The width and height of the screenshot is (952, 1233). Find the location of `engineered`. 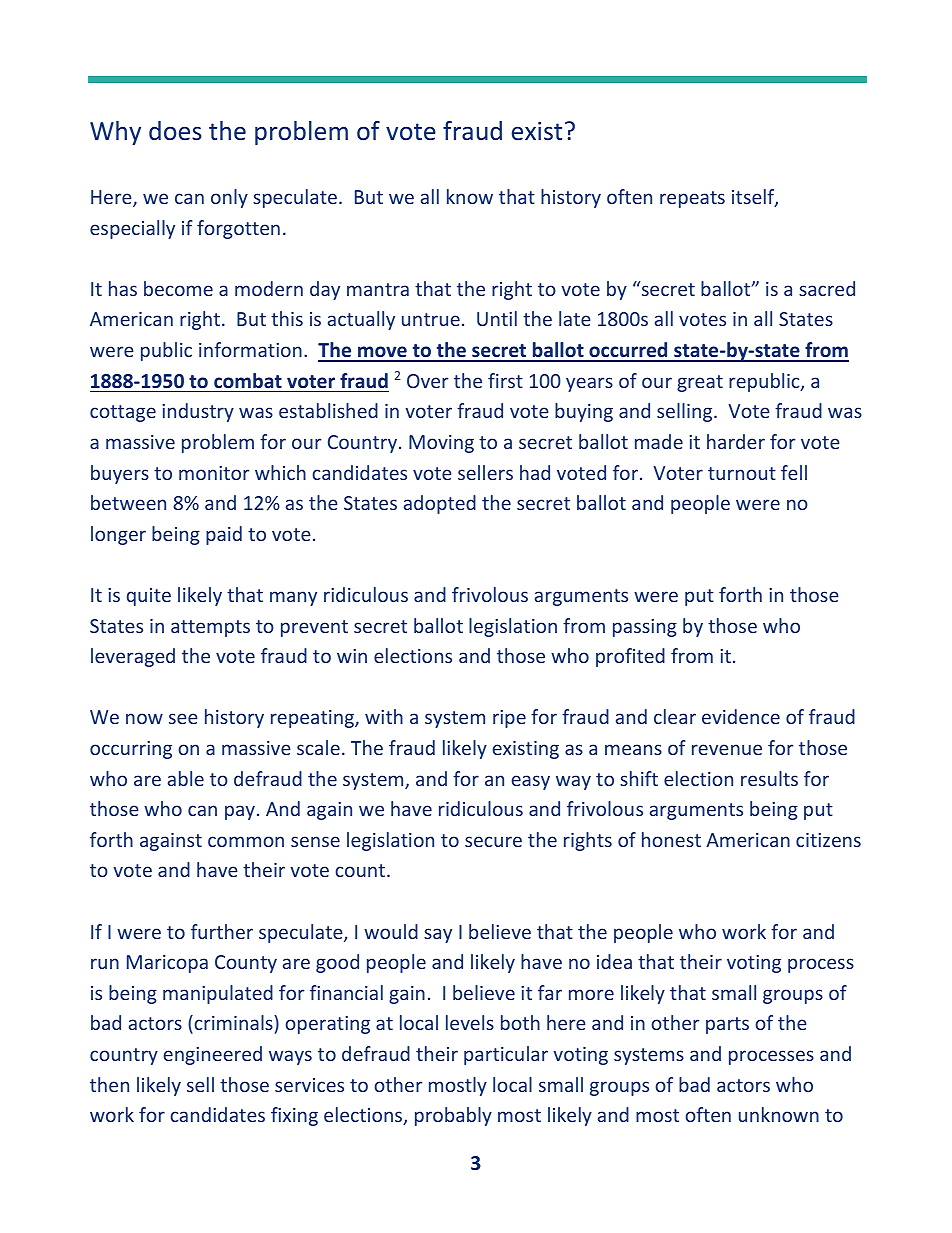

engineered is located at coordinates (213, 1055).
